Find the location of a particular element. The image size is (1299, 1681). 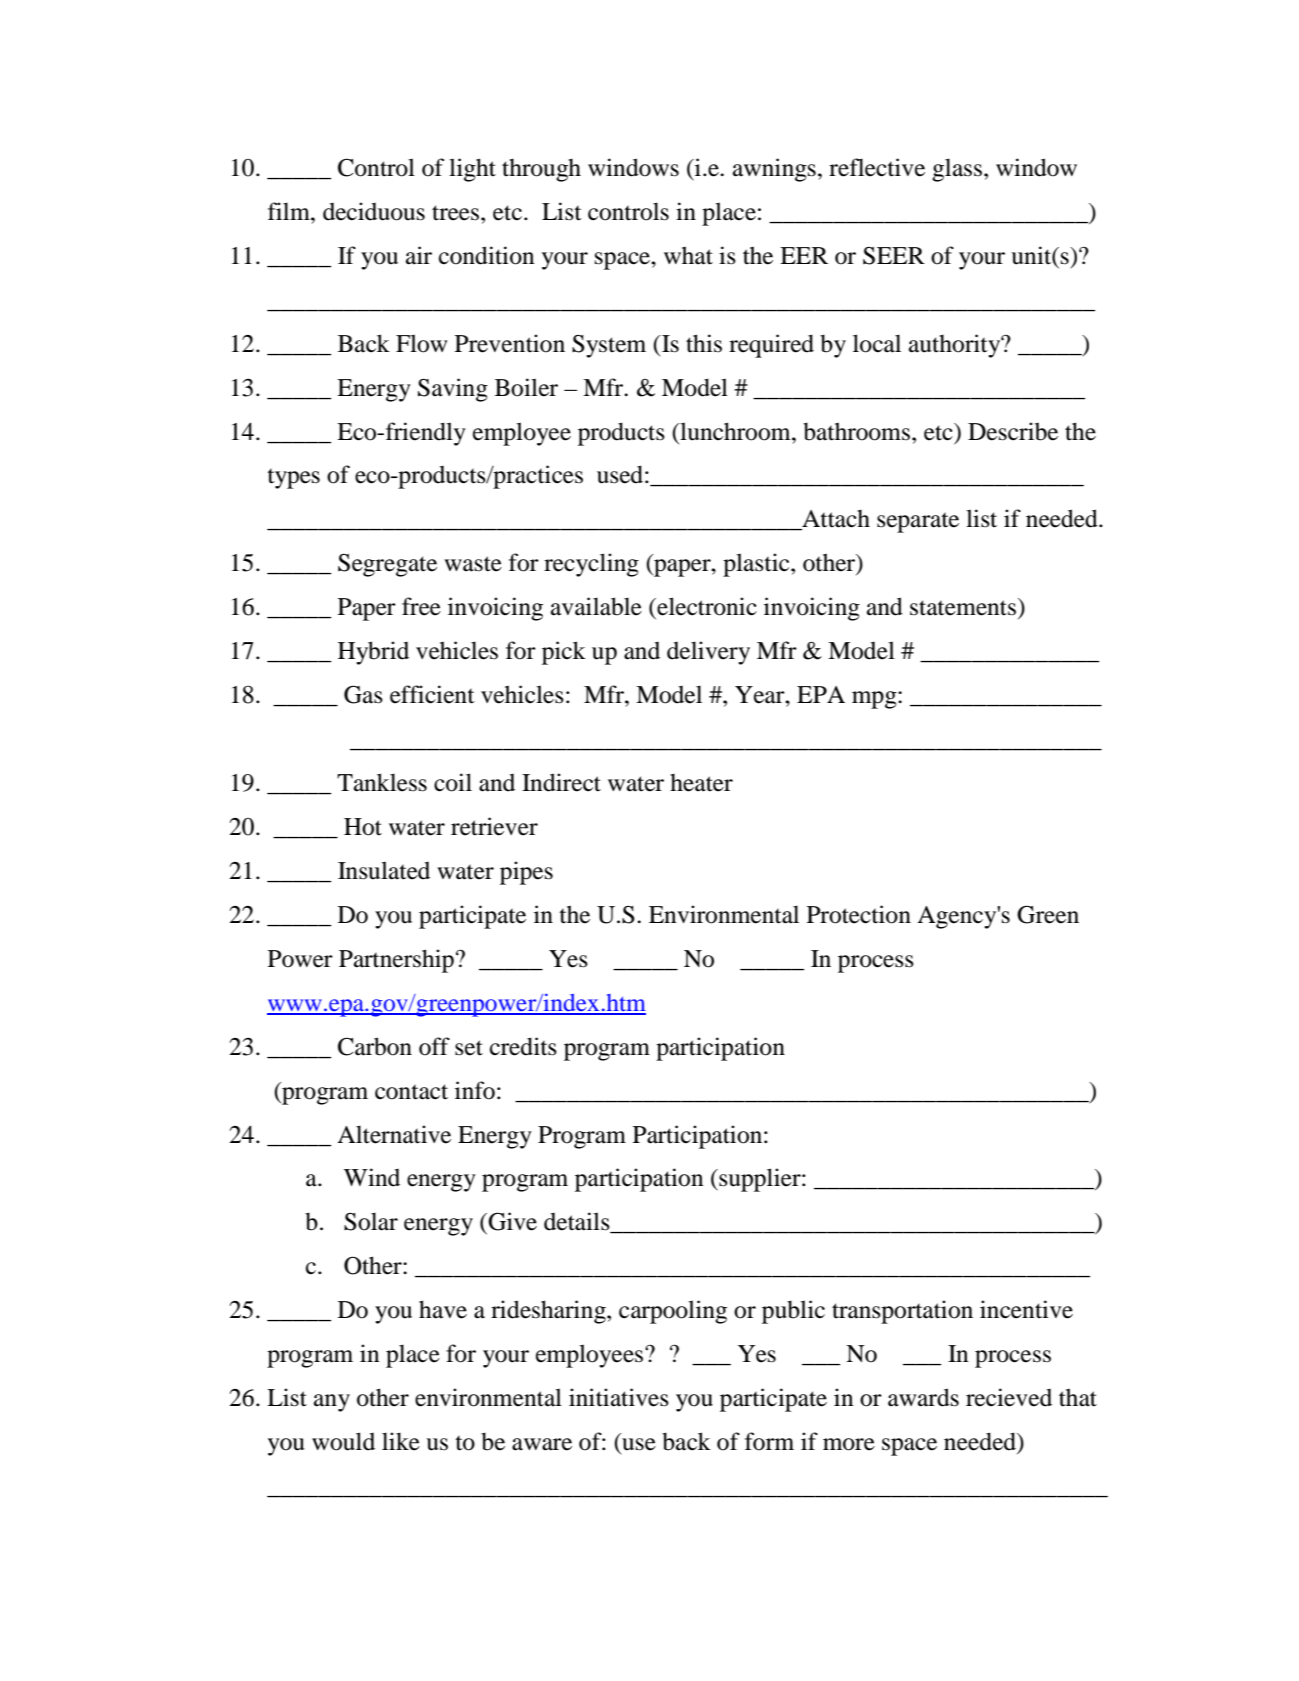

contact is located at coordinates (411, 1092).
